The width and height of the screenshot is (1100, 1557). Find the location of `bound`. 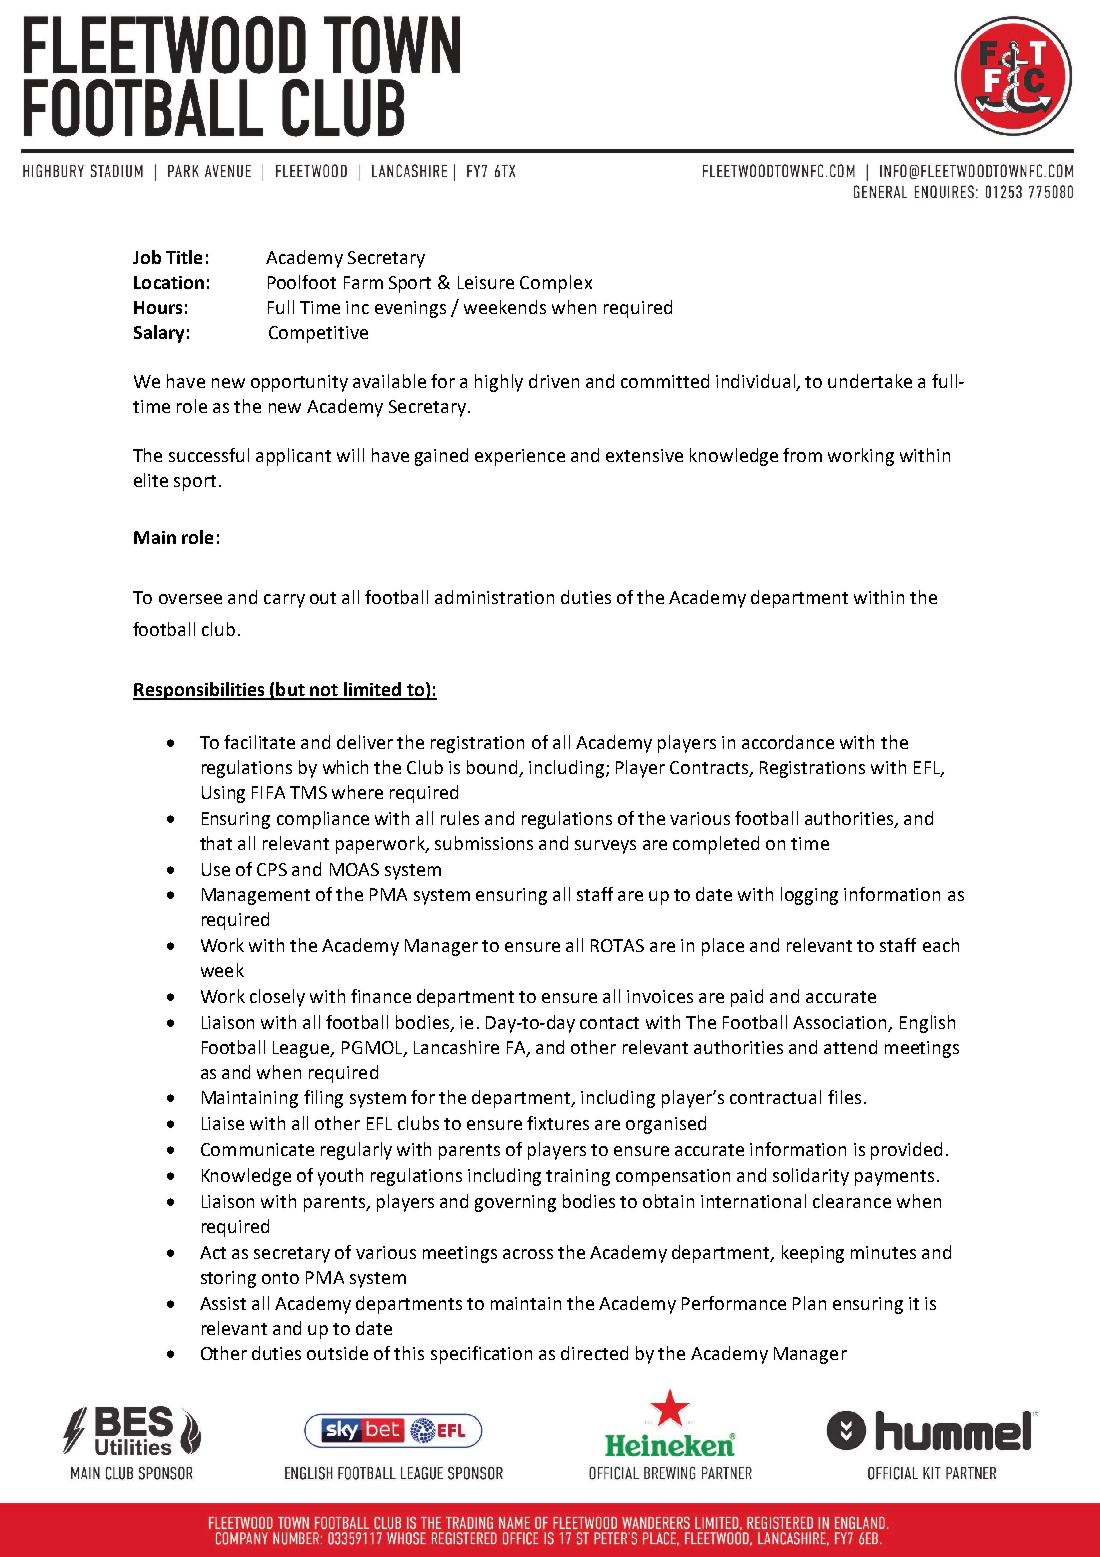

bound is located at coordinates (493, 768).
